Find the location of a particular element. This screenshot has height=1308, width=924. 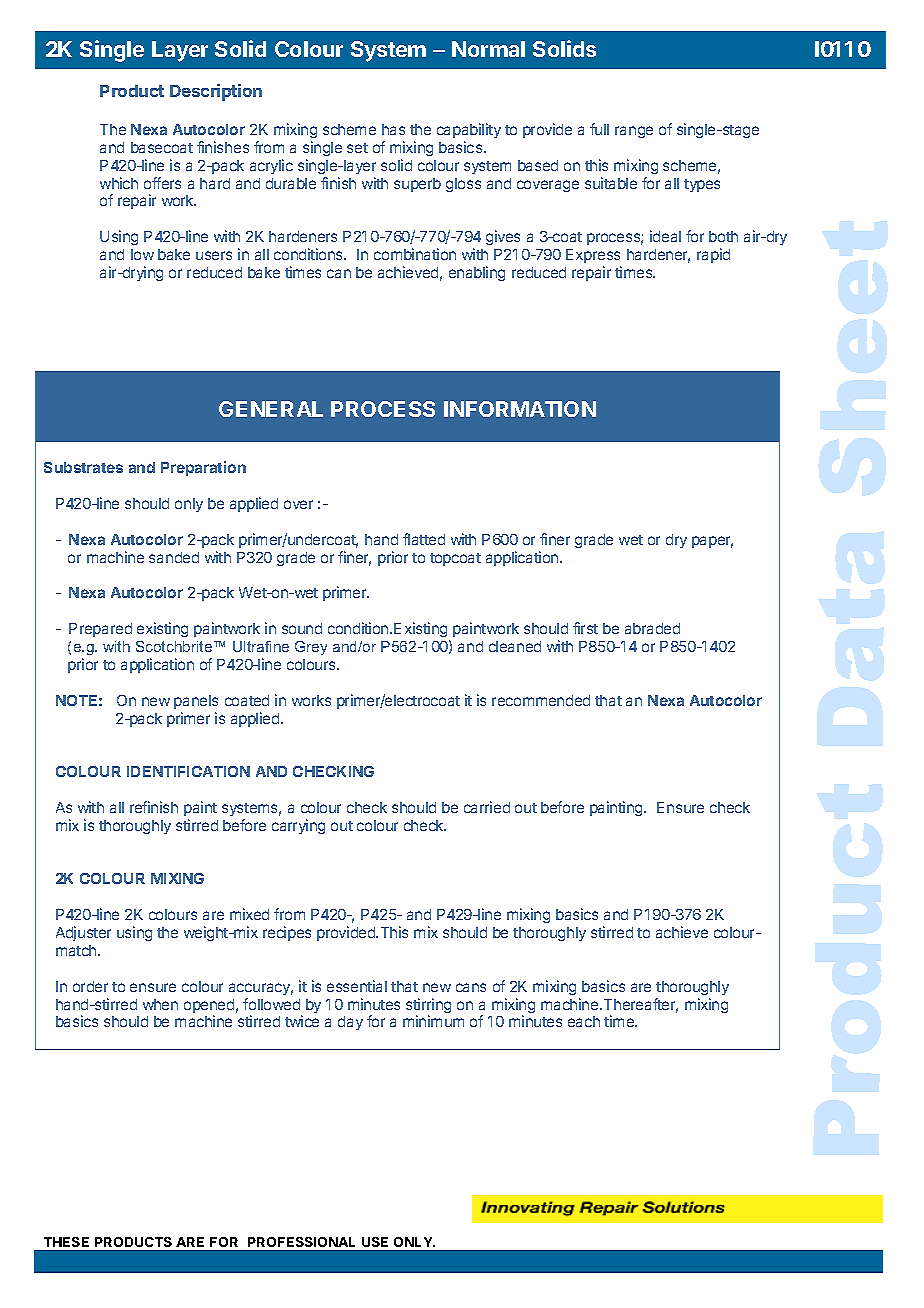

INFORMATION is located at coordinates (520, 409).
